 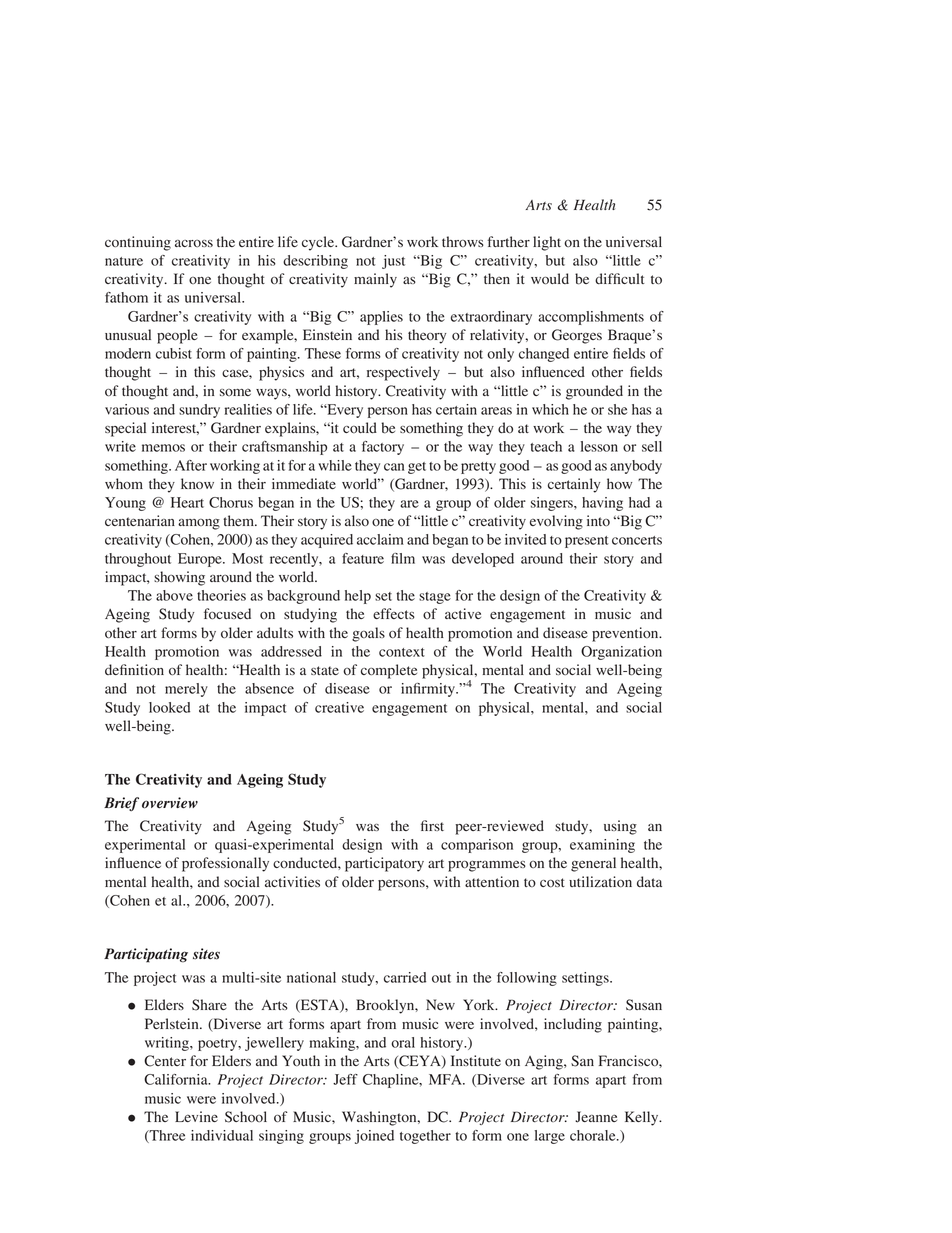 What do you see at coordinates (393, 262) in the document?
I see `just` at bounding box center [393, 262].
